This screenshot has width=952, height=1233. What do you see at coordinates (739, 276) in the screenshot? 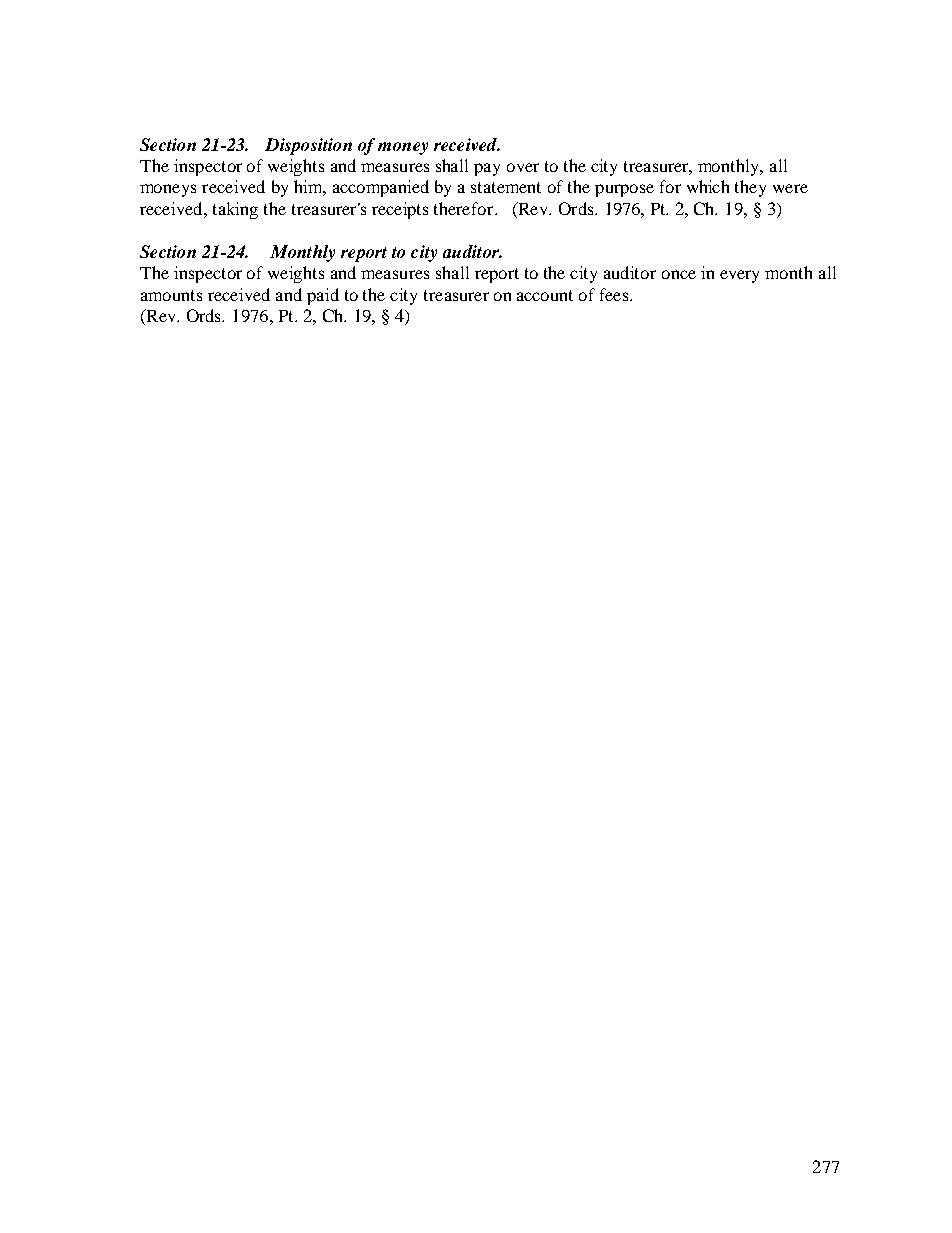
I see `every` at bounding box center [739, 276].
